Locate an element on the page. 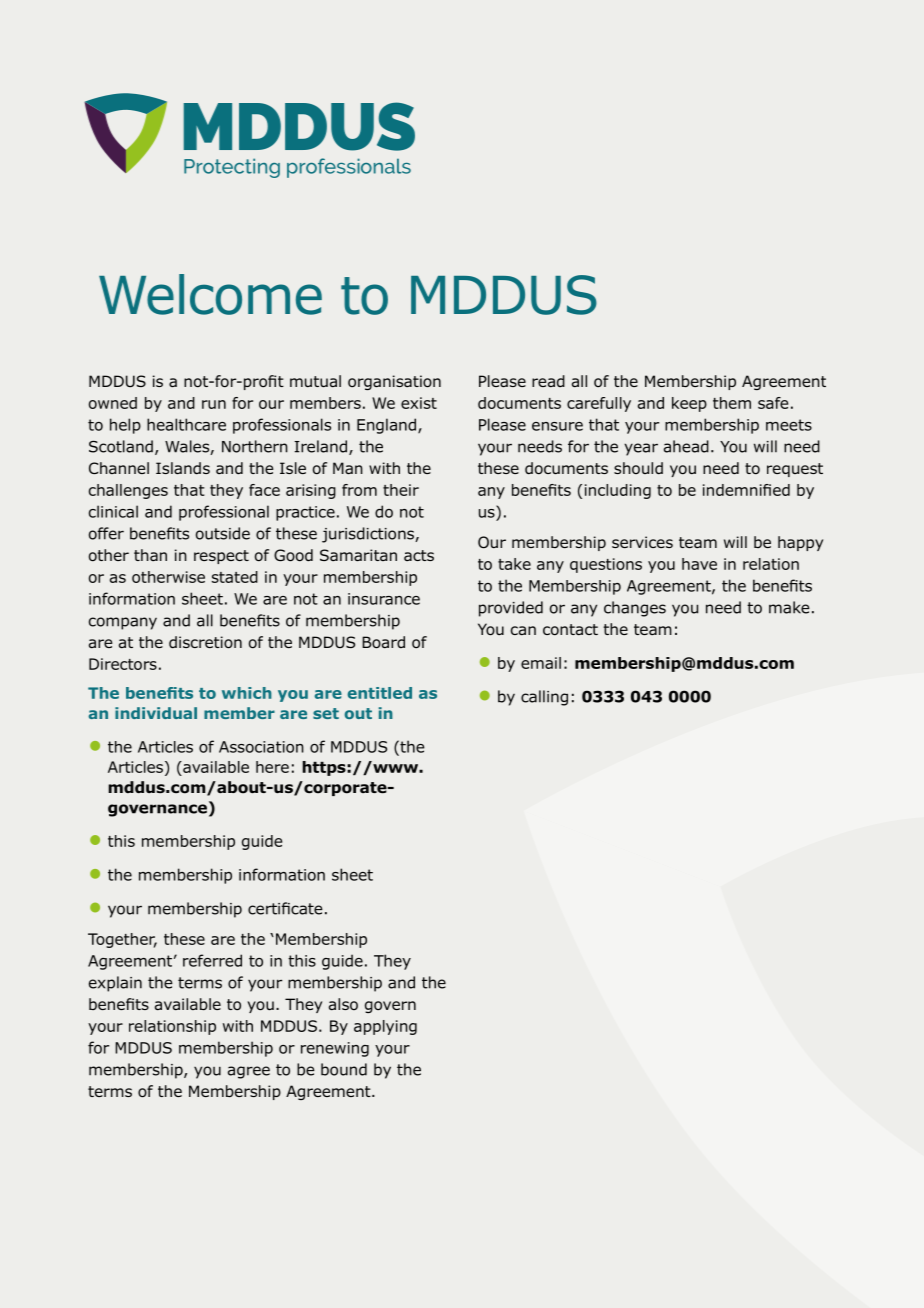 The image size is (924, 1308). organisation is located at coordinates (394, 382).
